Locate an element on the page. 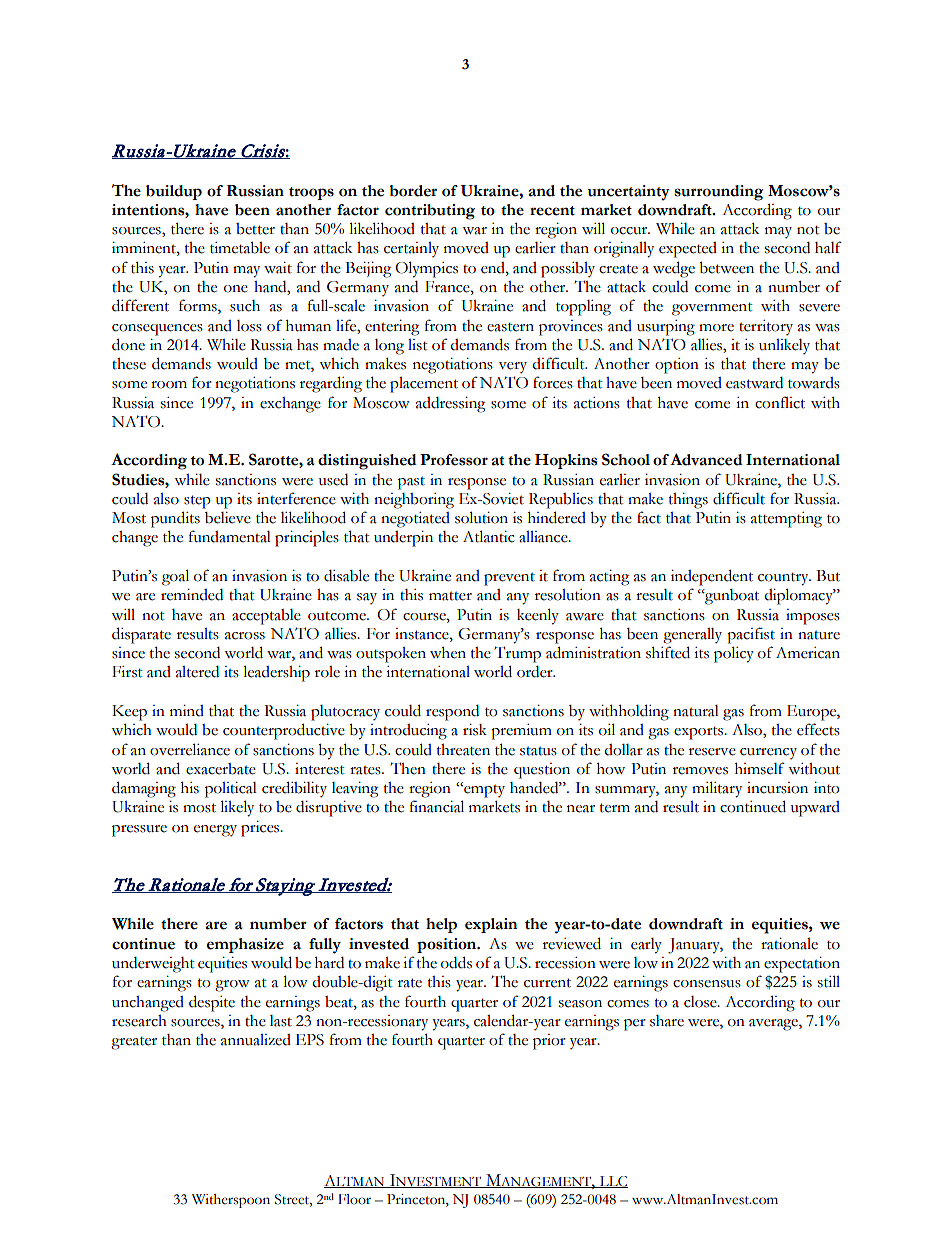 This page has width=952, height=1233. energy is located at coordinates (215, 831).
